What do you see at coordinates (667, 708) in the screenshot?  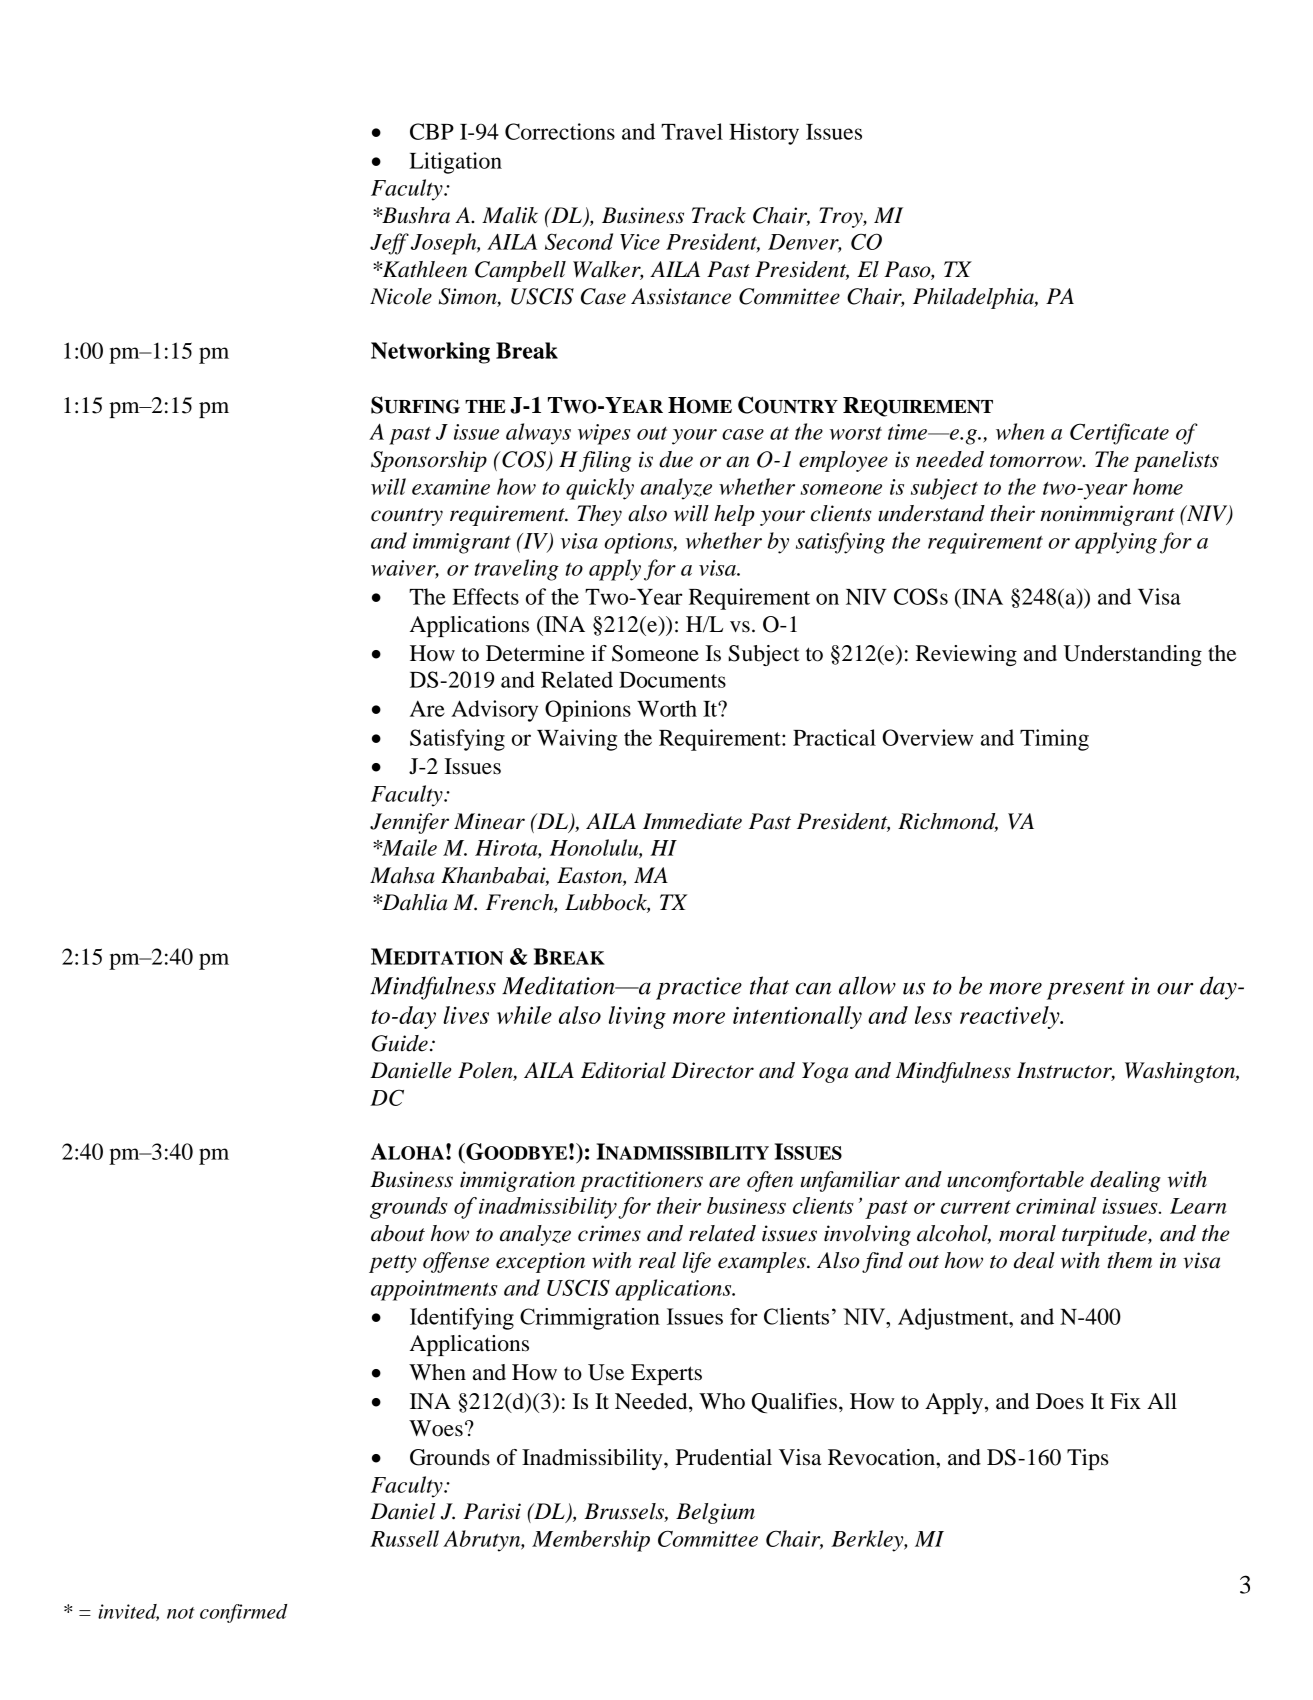 I see `Worth` at bounding box center [667, 708].
